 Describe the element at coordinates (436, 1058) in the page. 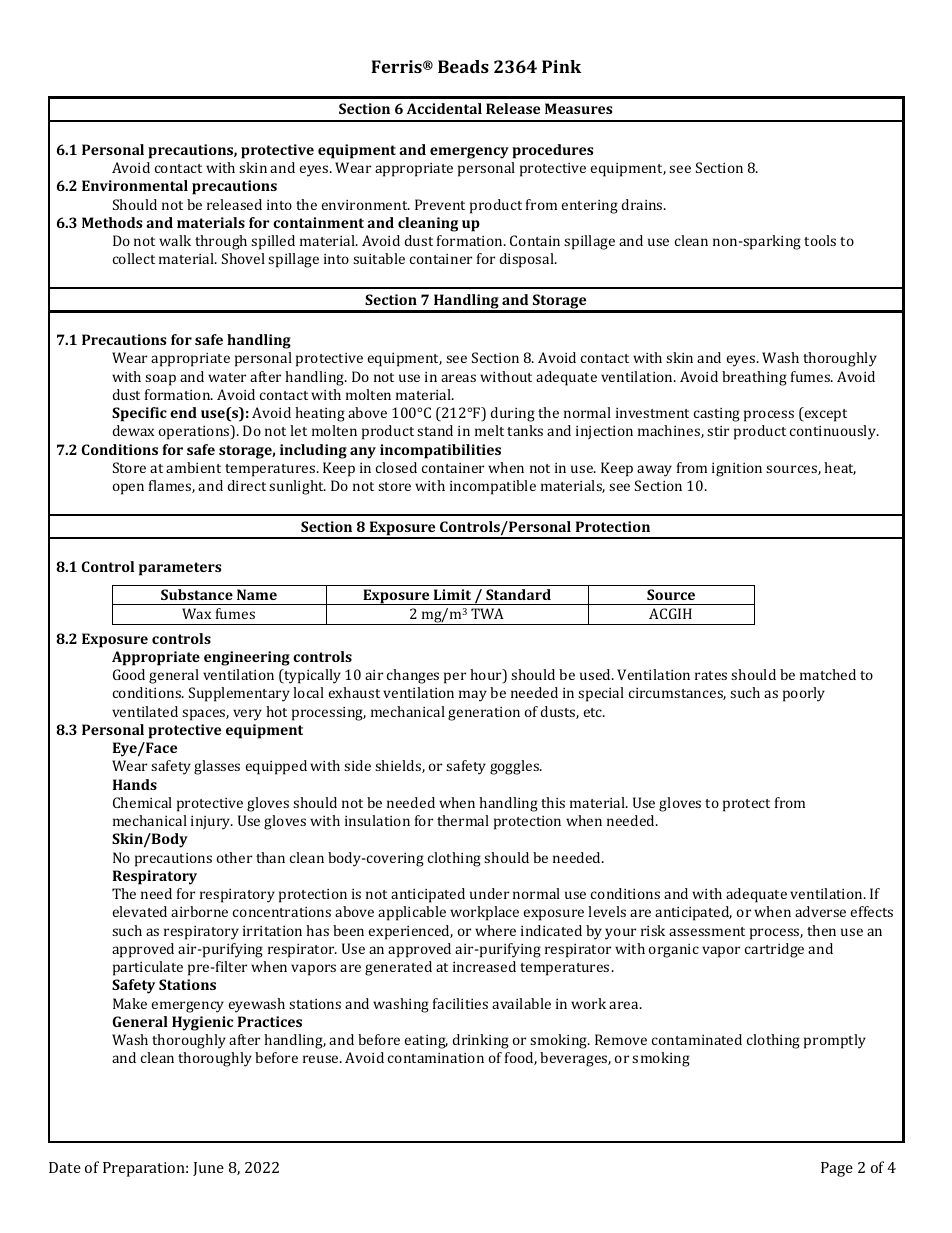

I see `contamination` at that location.
